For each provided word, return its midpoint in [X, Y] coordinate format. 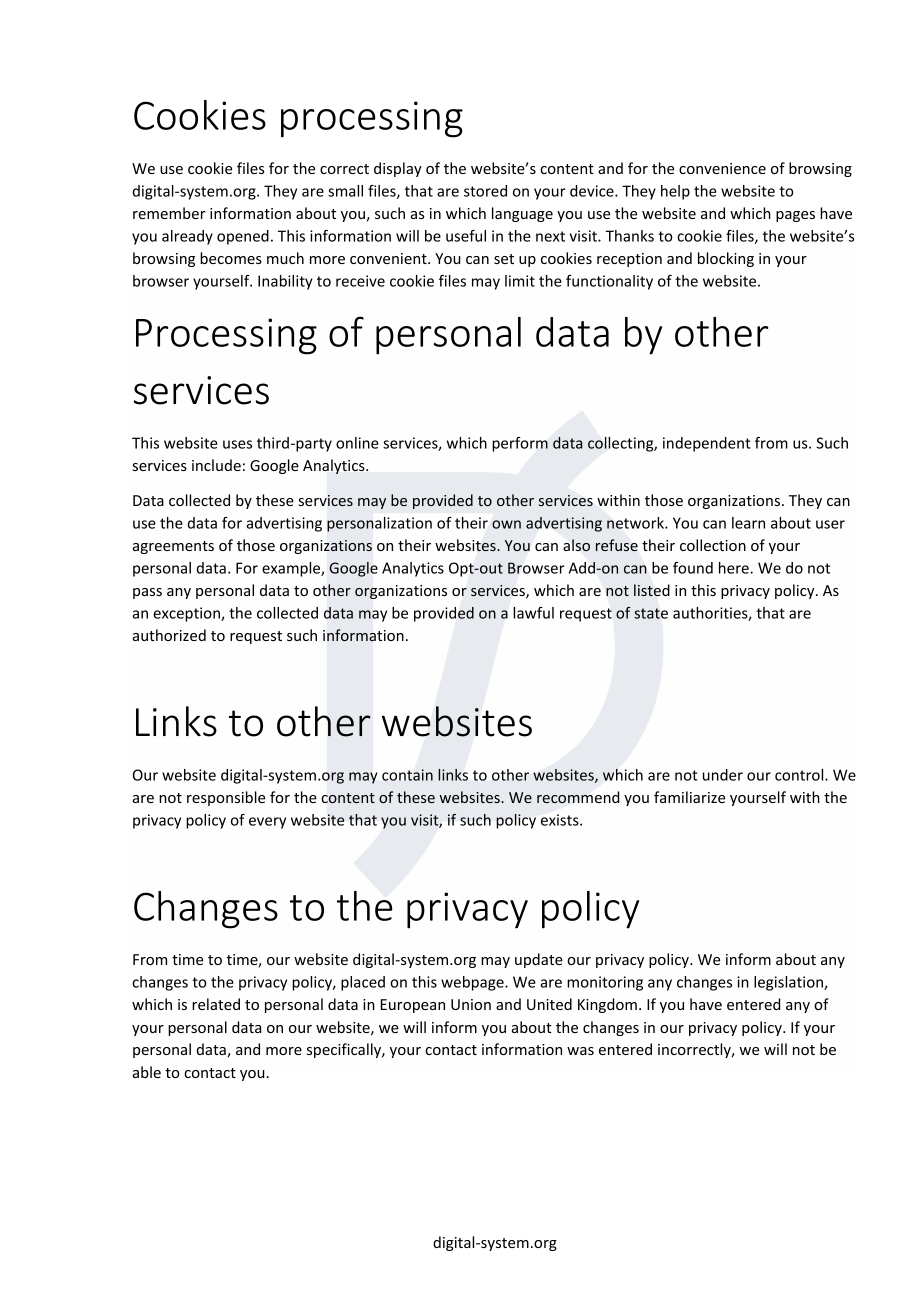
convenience [722, 168]
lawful [533, 613]
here [735, 568]
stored [485, 191]
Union [471, 1004]
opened [243, 237]
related [216, 1004]
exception [187, 614]
